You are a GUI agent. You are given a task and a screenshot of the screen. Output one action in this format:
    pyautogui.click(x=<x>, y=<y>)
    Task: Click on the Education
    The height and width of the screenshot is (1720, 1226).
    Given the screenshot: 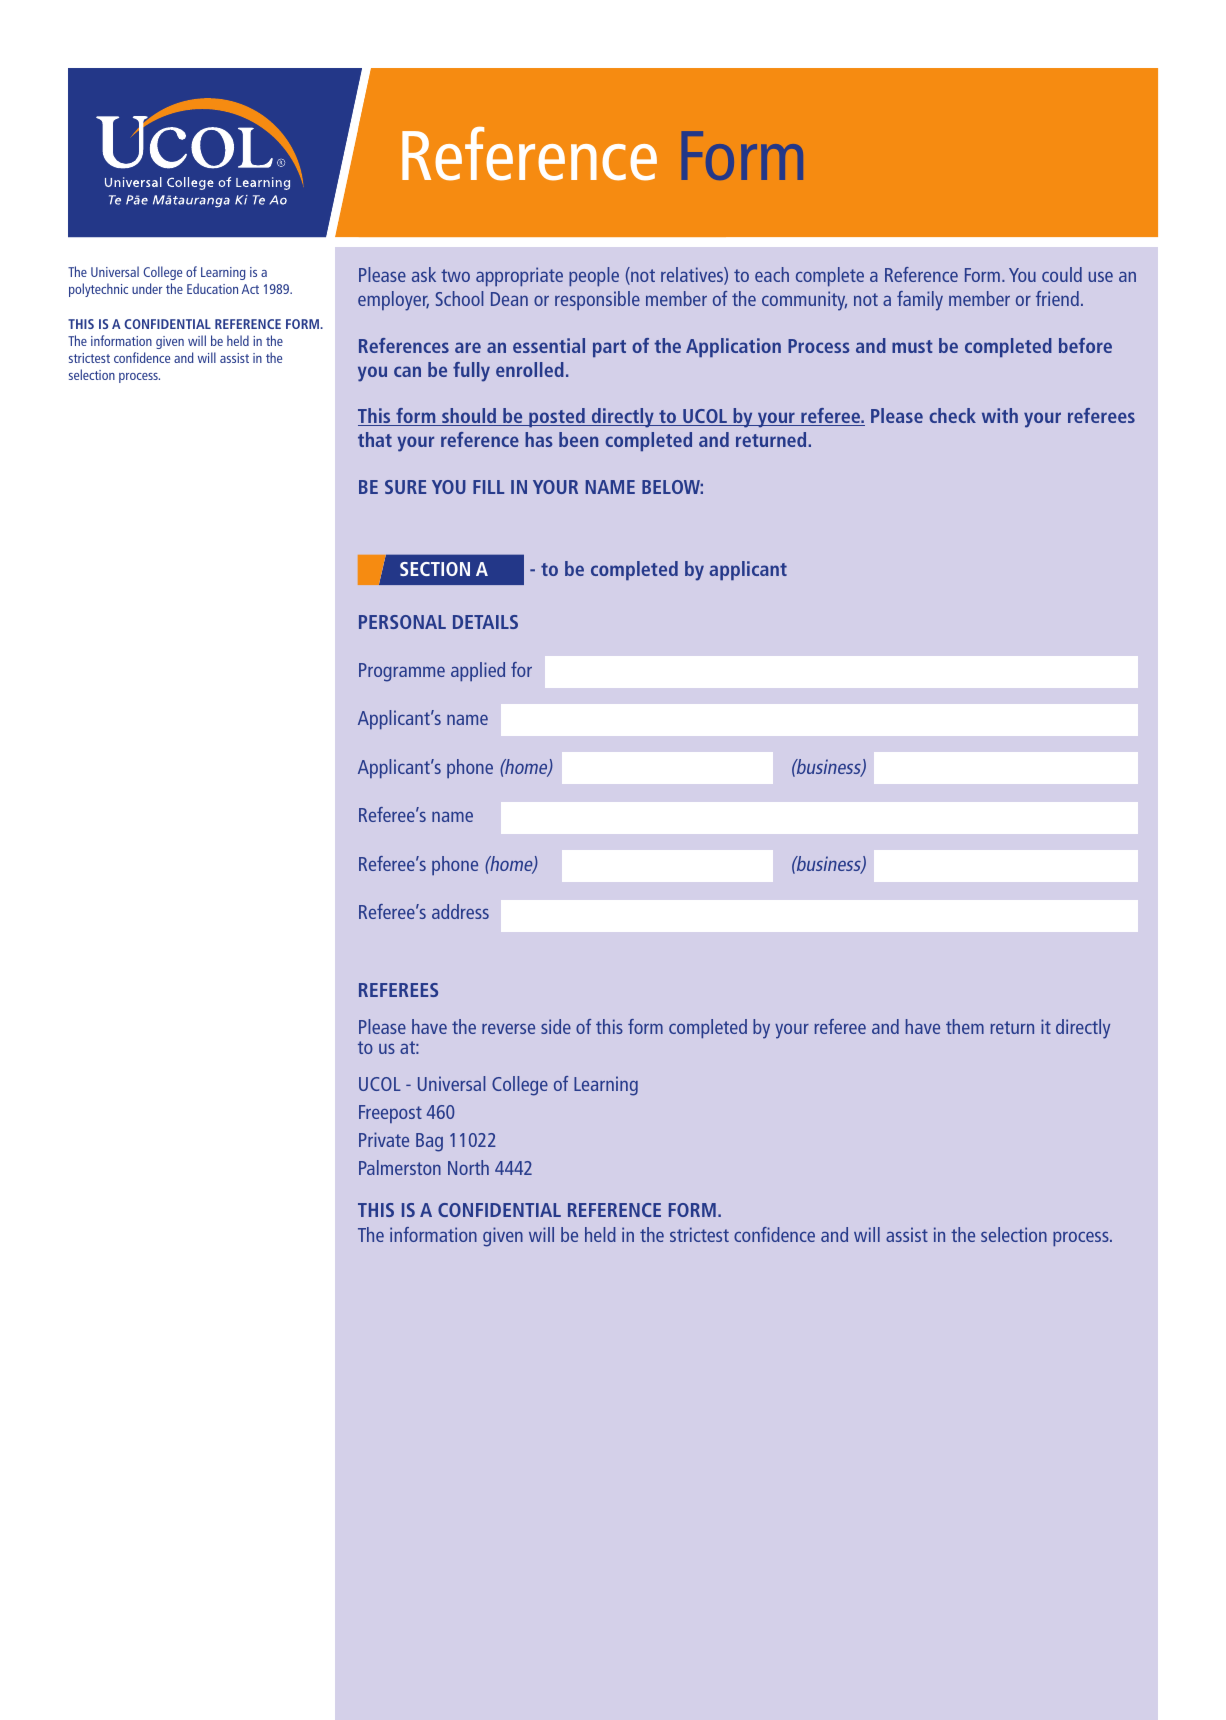 What is the action you would take?
    pyautogui.click(x=212, y=288)
